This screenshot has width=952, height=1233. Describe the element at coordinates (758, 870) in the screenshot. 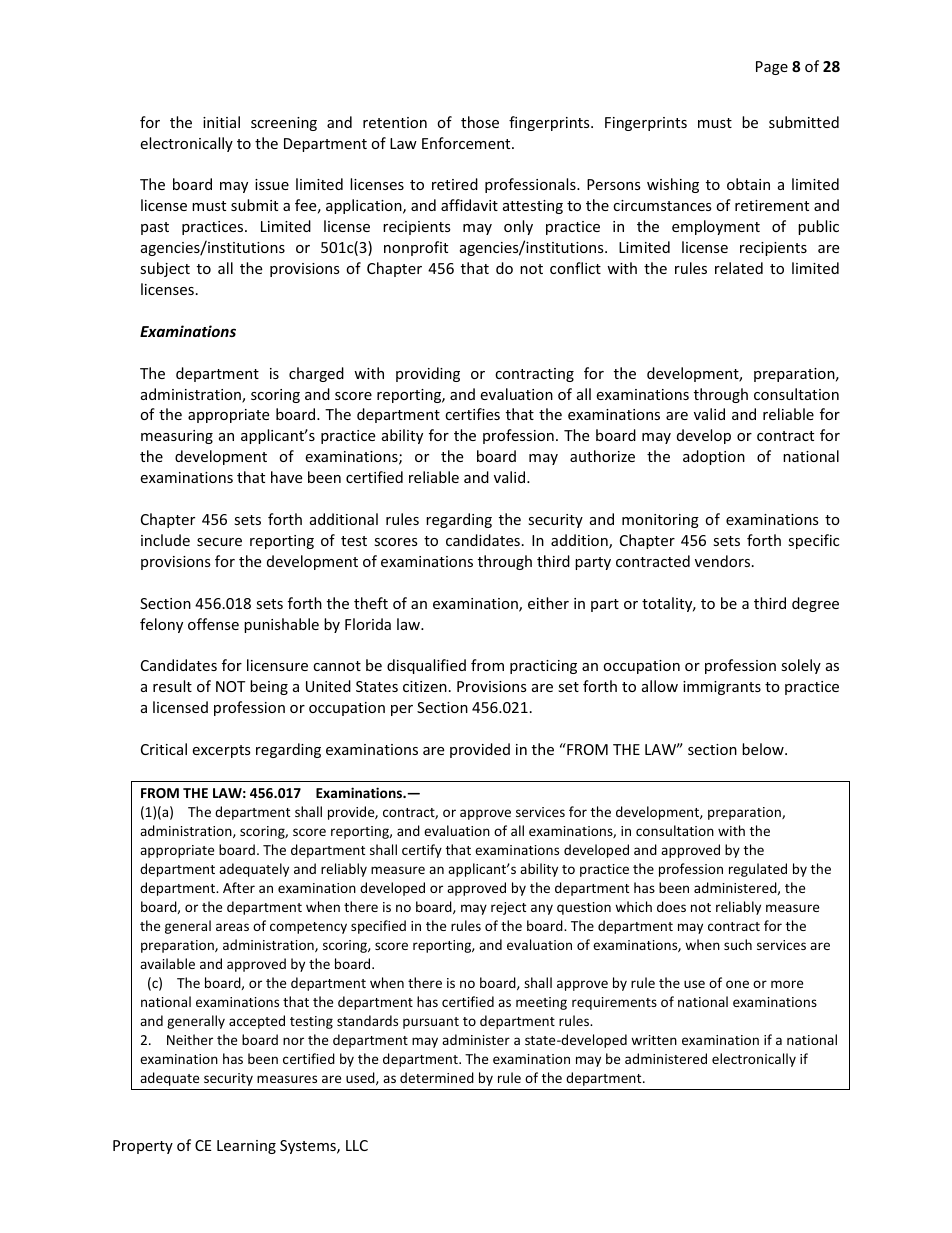

I see `regulated` at that location.
